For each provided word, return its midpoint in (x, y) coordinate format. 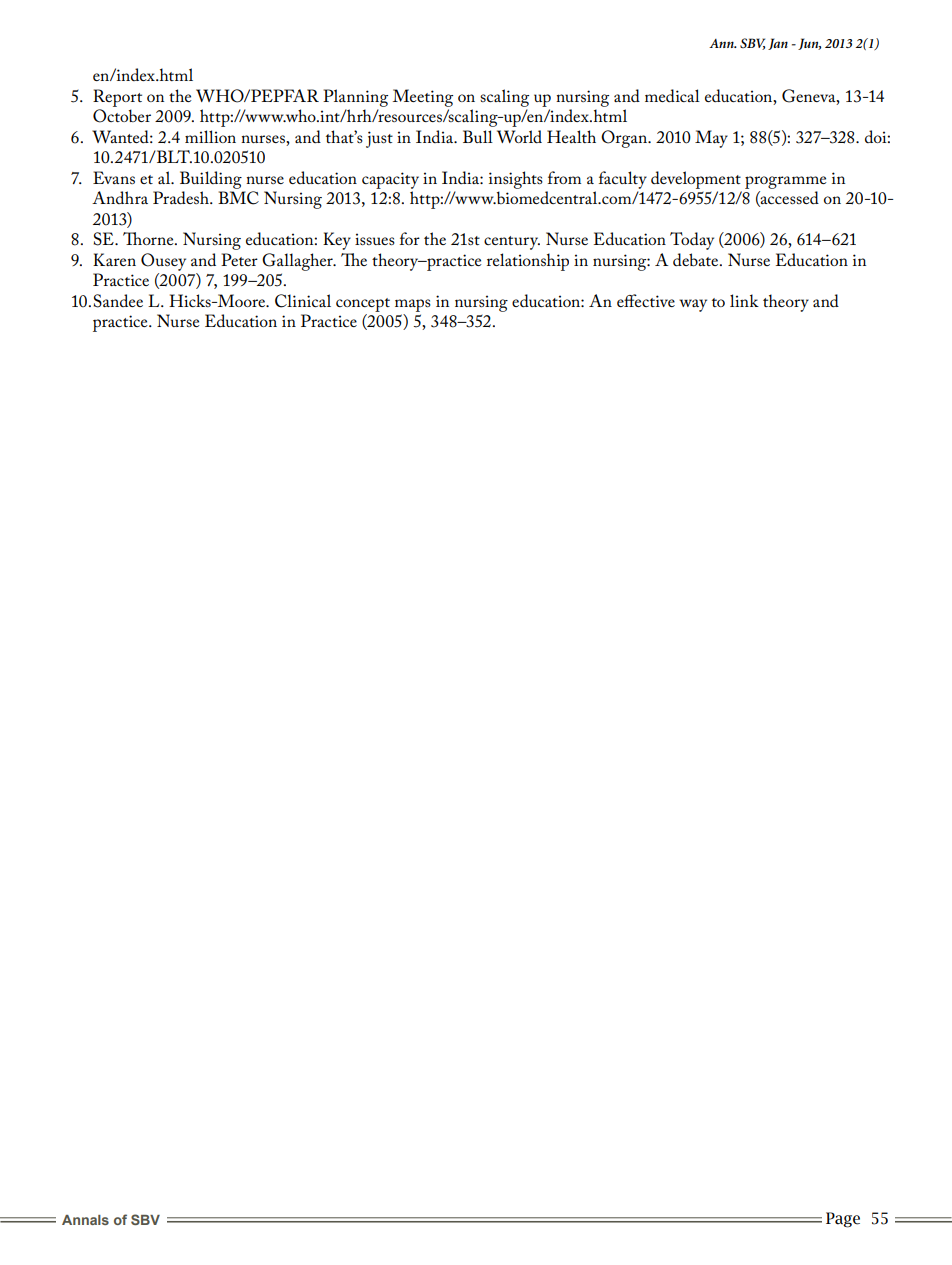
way (693, 305)
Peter (239, 259)
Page (843, 1220)
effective (646, 300)
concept (363, 305)
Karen (114, 259)
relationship (528, 262)
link (744, 300)
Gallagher (298, 262)
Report (117, 98)
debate (697, 260)
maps (413, 305)
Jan (778, 44)
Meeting (423, 98)
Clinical (303, 301)
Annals (85, 1220)
